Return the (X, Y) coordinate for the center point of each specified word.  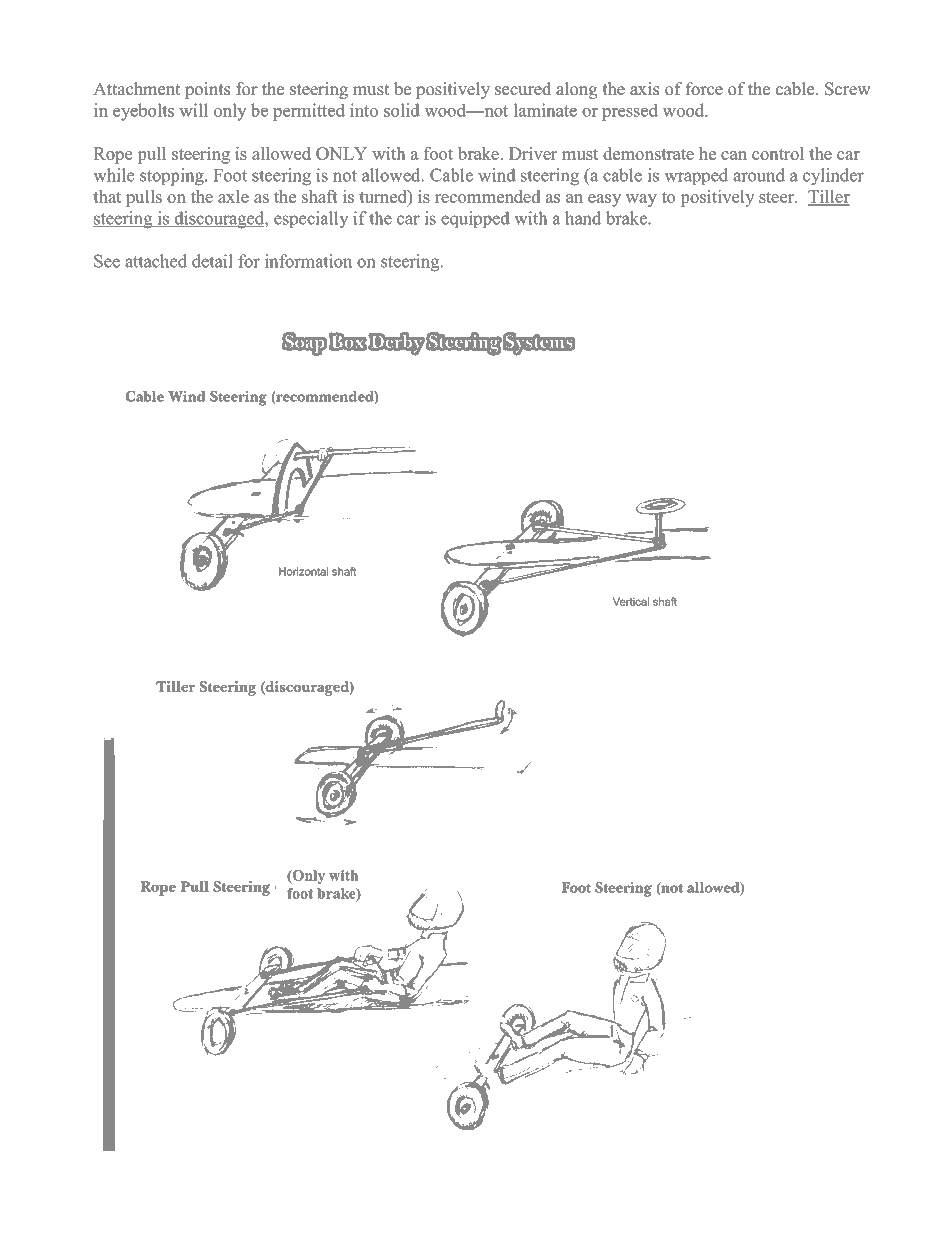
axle (233, 196)
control (778, 153)
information (308, 261)
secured (523, 89)
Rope (113, 155)
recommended (487, 196)
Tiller (829, 197)
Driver (533, 153)
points (207, 90)
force (704, 89)
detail (212, 261)
